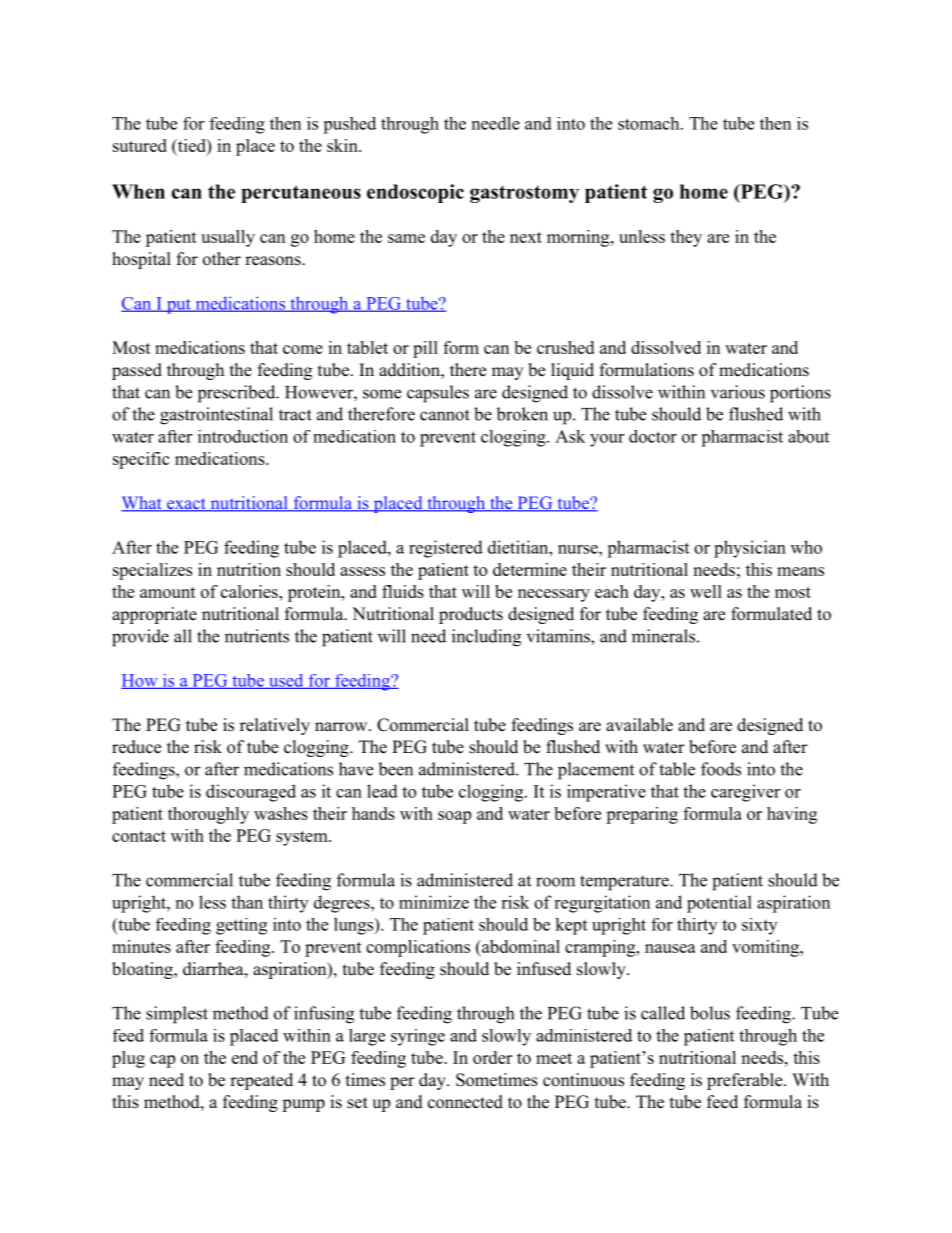 The image size is (952, 1233). I want to click on soap, so click(454, 817).
